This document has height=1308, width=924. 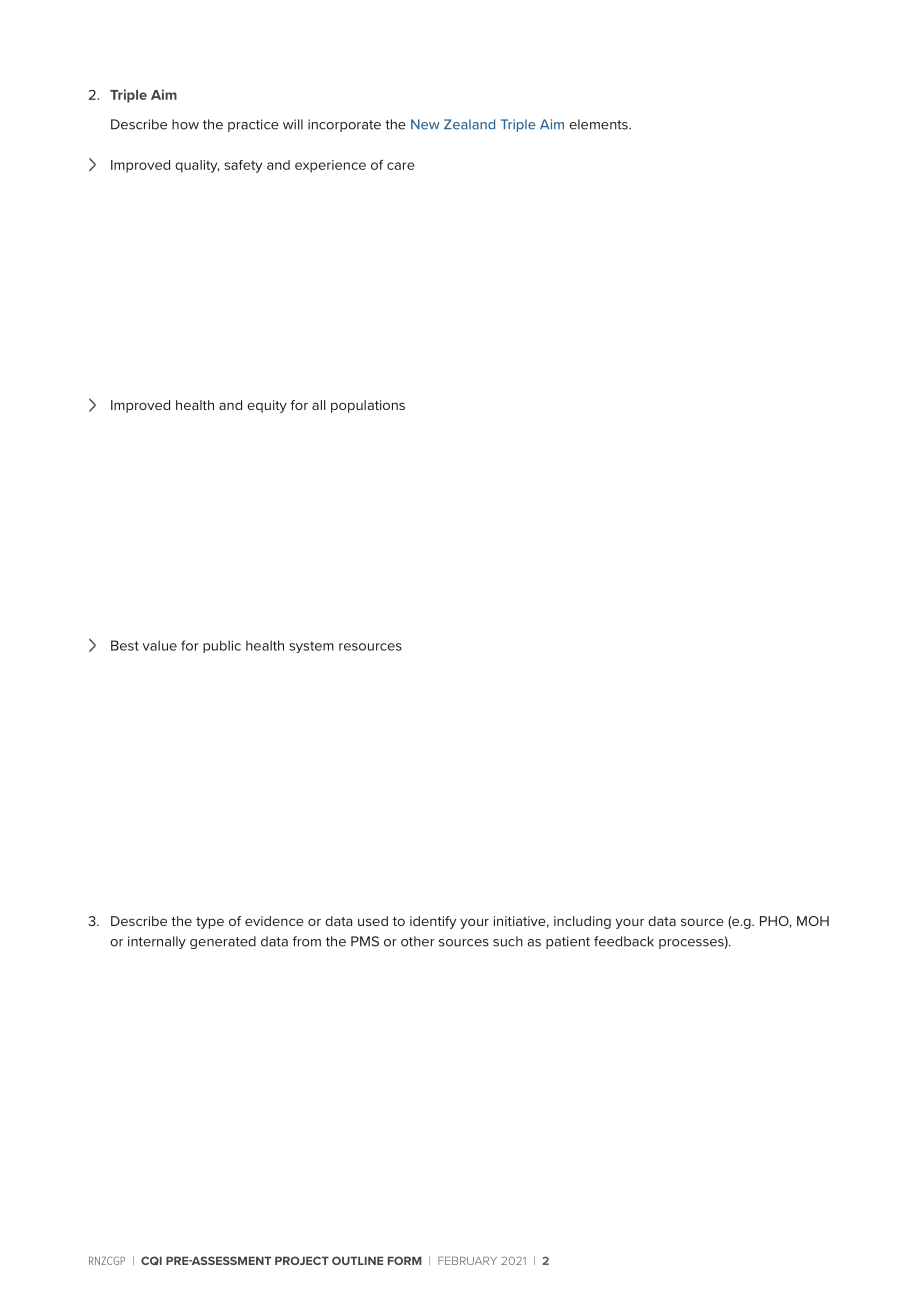 I want to click on public, so click(x=222, y=646).
